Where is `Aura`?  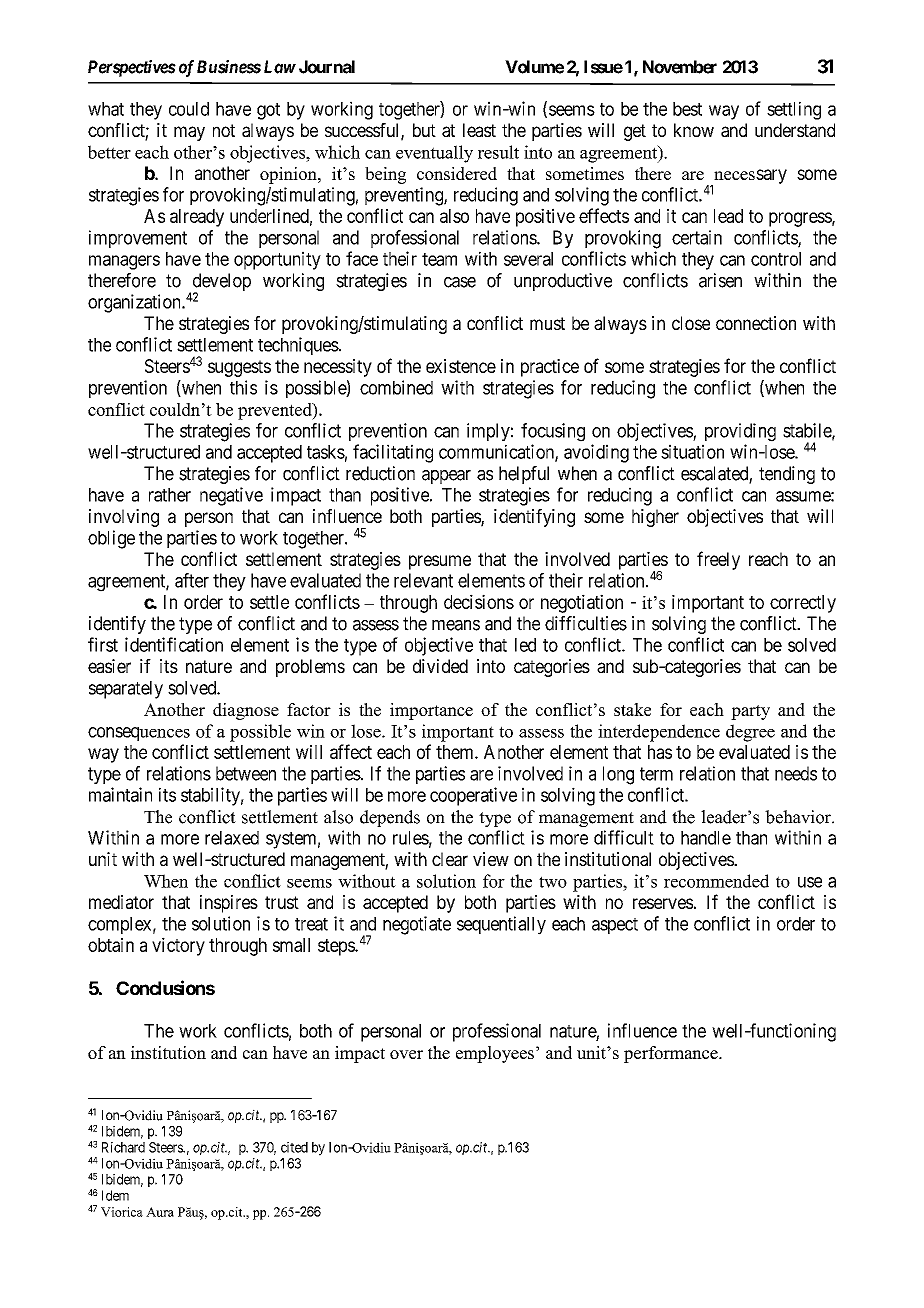 Aura is located at coordinates (160, 1212).
